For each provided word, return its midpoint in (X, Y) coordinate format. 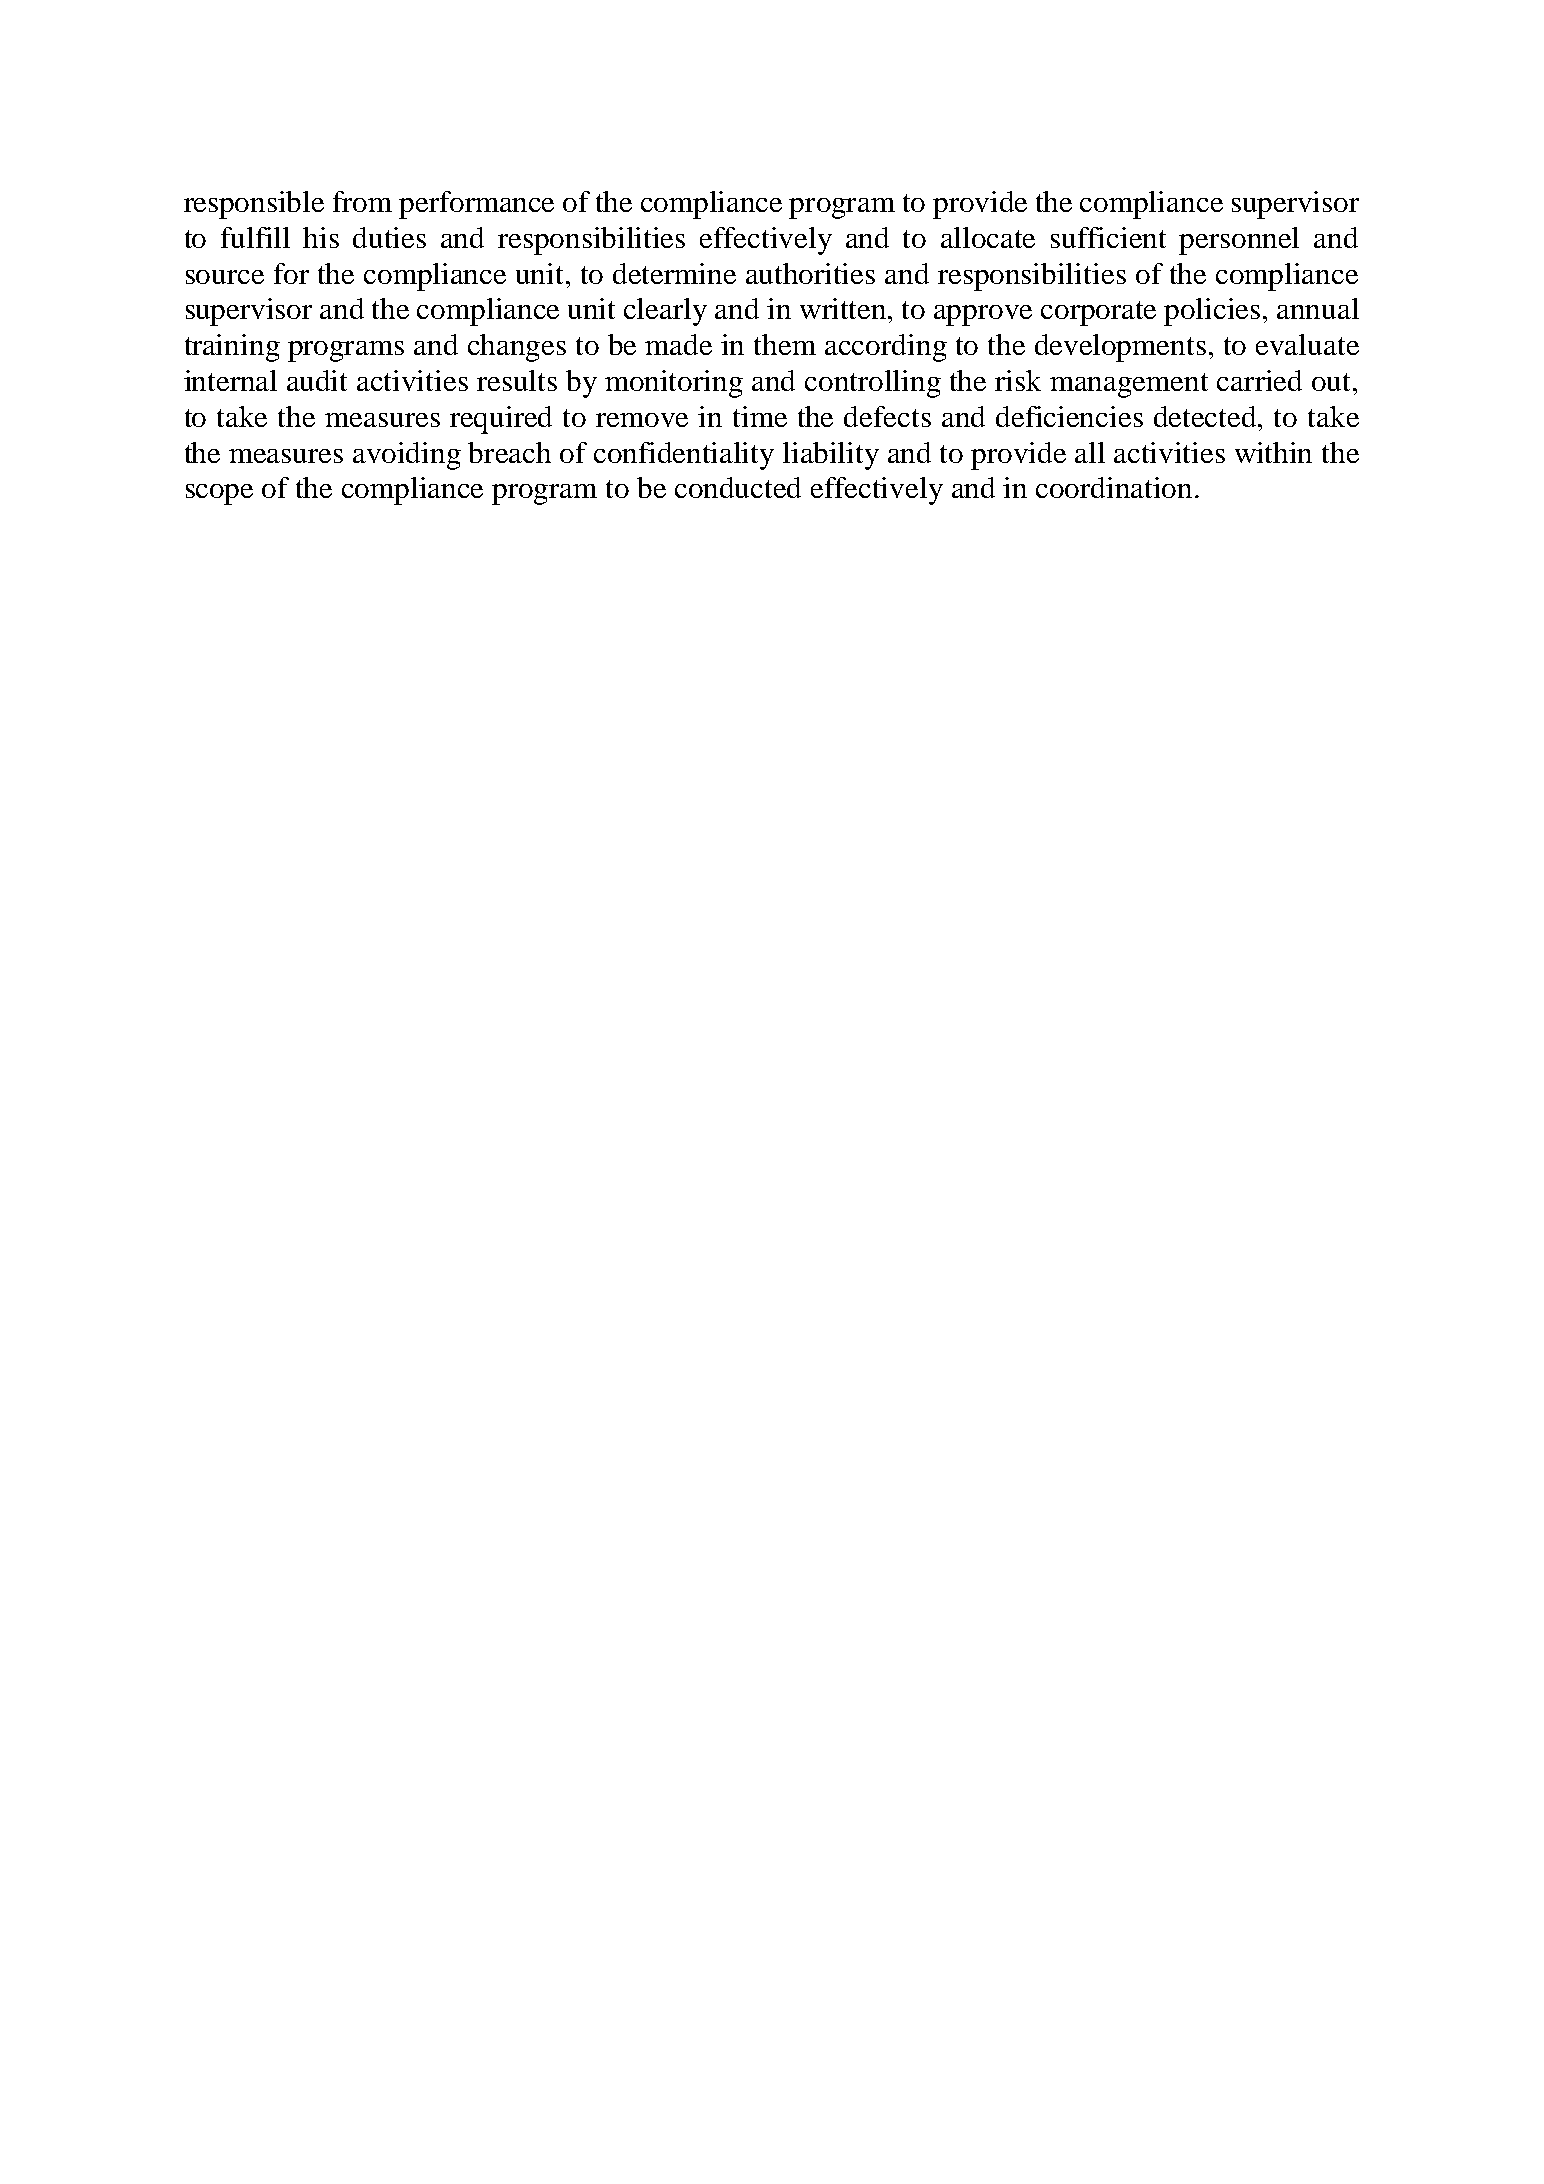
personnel (1239, 241)
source (225, 277)
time (760, 416)
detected (1206, 416)
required (501, 420)
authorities (810, 273)
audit (317, 380)
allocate (988, 237)
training (232, 348)
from (362, 201)
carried (1259, 380)
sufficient (1108, 237)
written (844, 308)
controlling (873, 384)
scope (219, 494)
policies (1212, 312)
